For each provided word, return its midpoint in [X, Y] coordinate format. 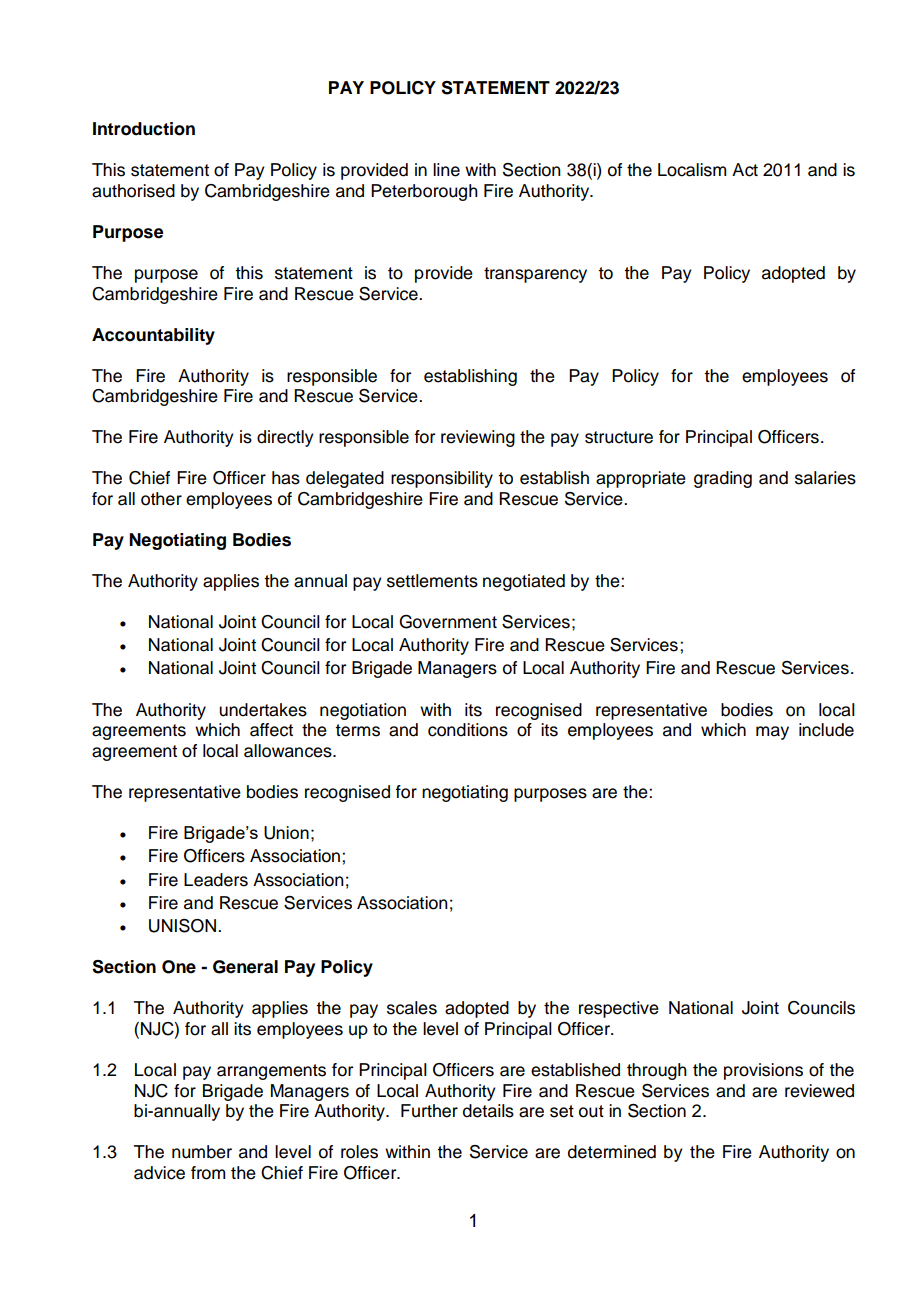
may [772, 733]
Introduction [144, 129]
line [446, 170]
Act [745, 170]
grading [723, 479]
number [202, 1152]
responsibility [442, 479]
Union [286, 833]
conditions [468, 730]
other [161, 499]
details [488, 1111]
